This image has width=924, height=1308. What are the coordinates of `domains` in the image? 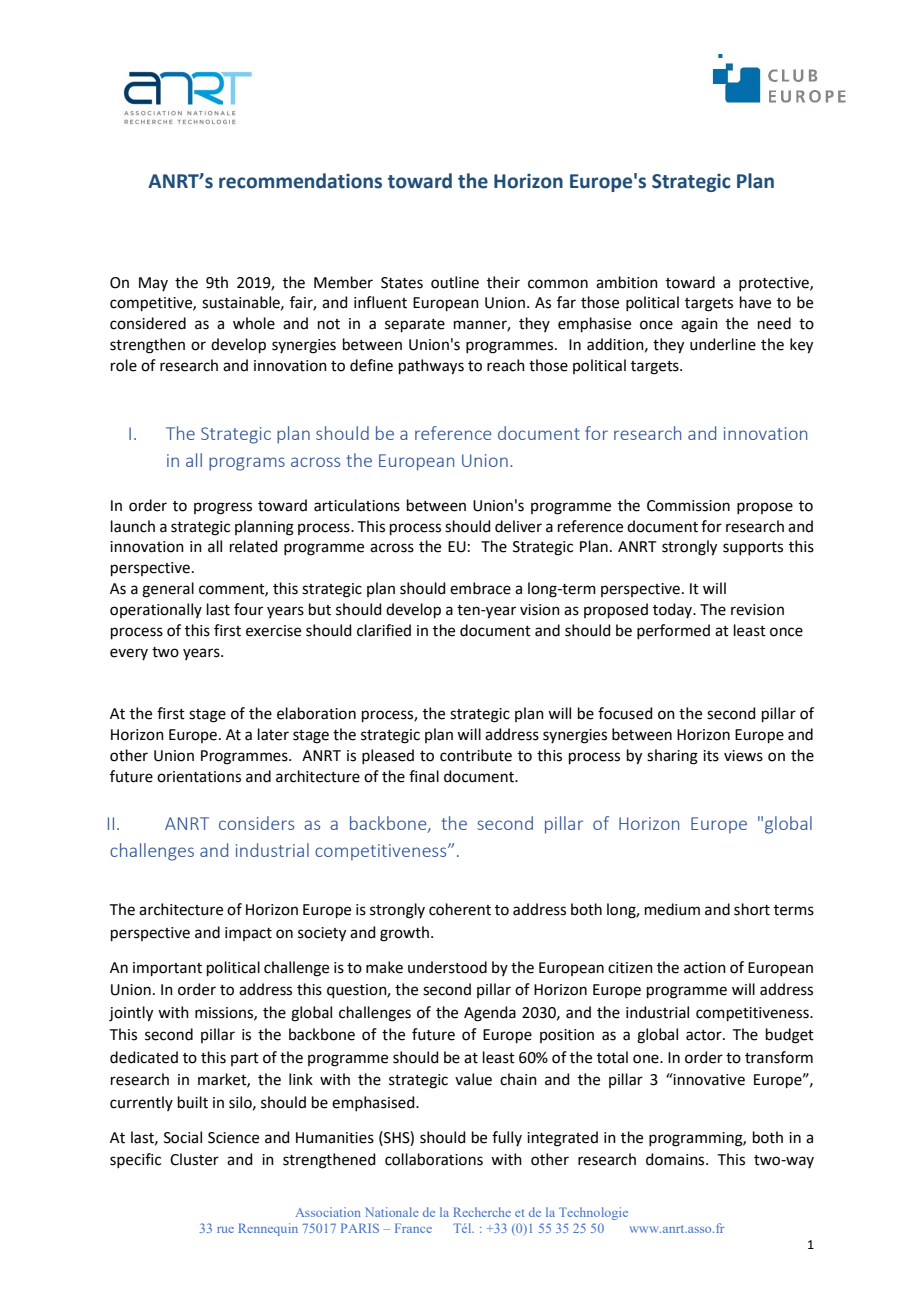 It's located at (676, 1159).
